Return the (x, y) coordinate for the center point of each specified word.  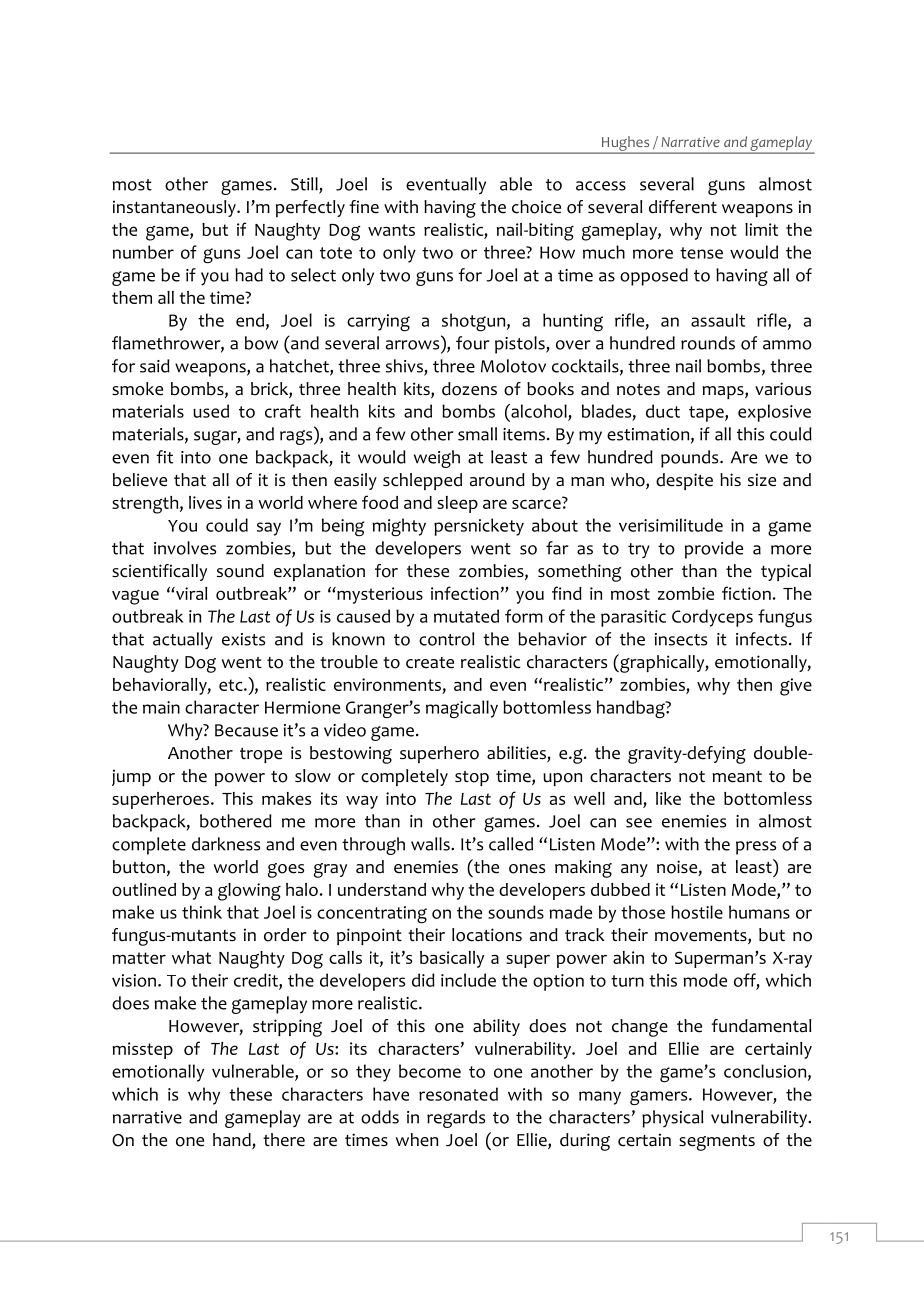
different (683, 207)
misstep (142, 1050)
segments (717, 1143)
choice (536, 207)
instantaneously (175, 208)
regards (456, 1119)
